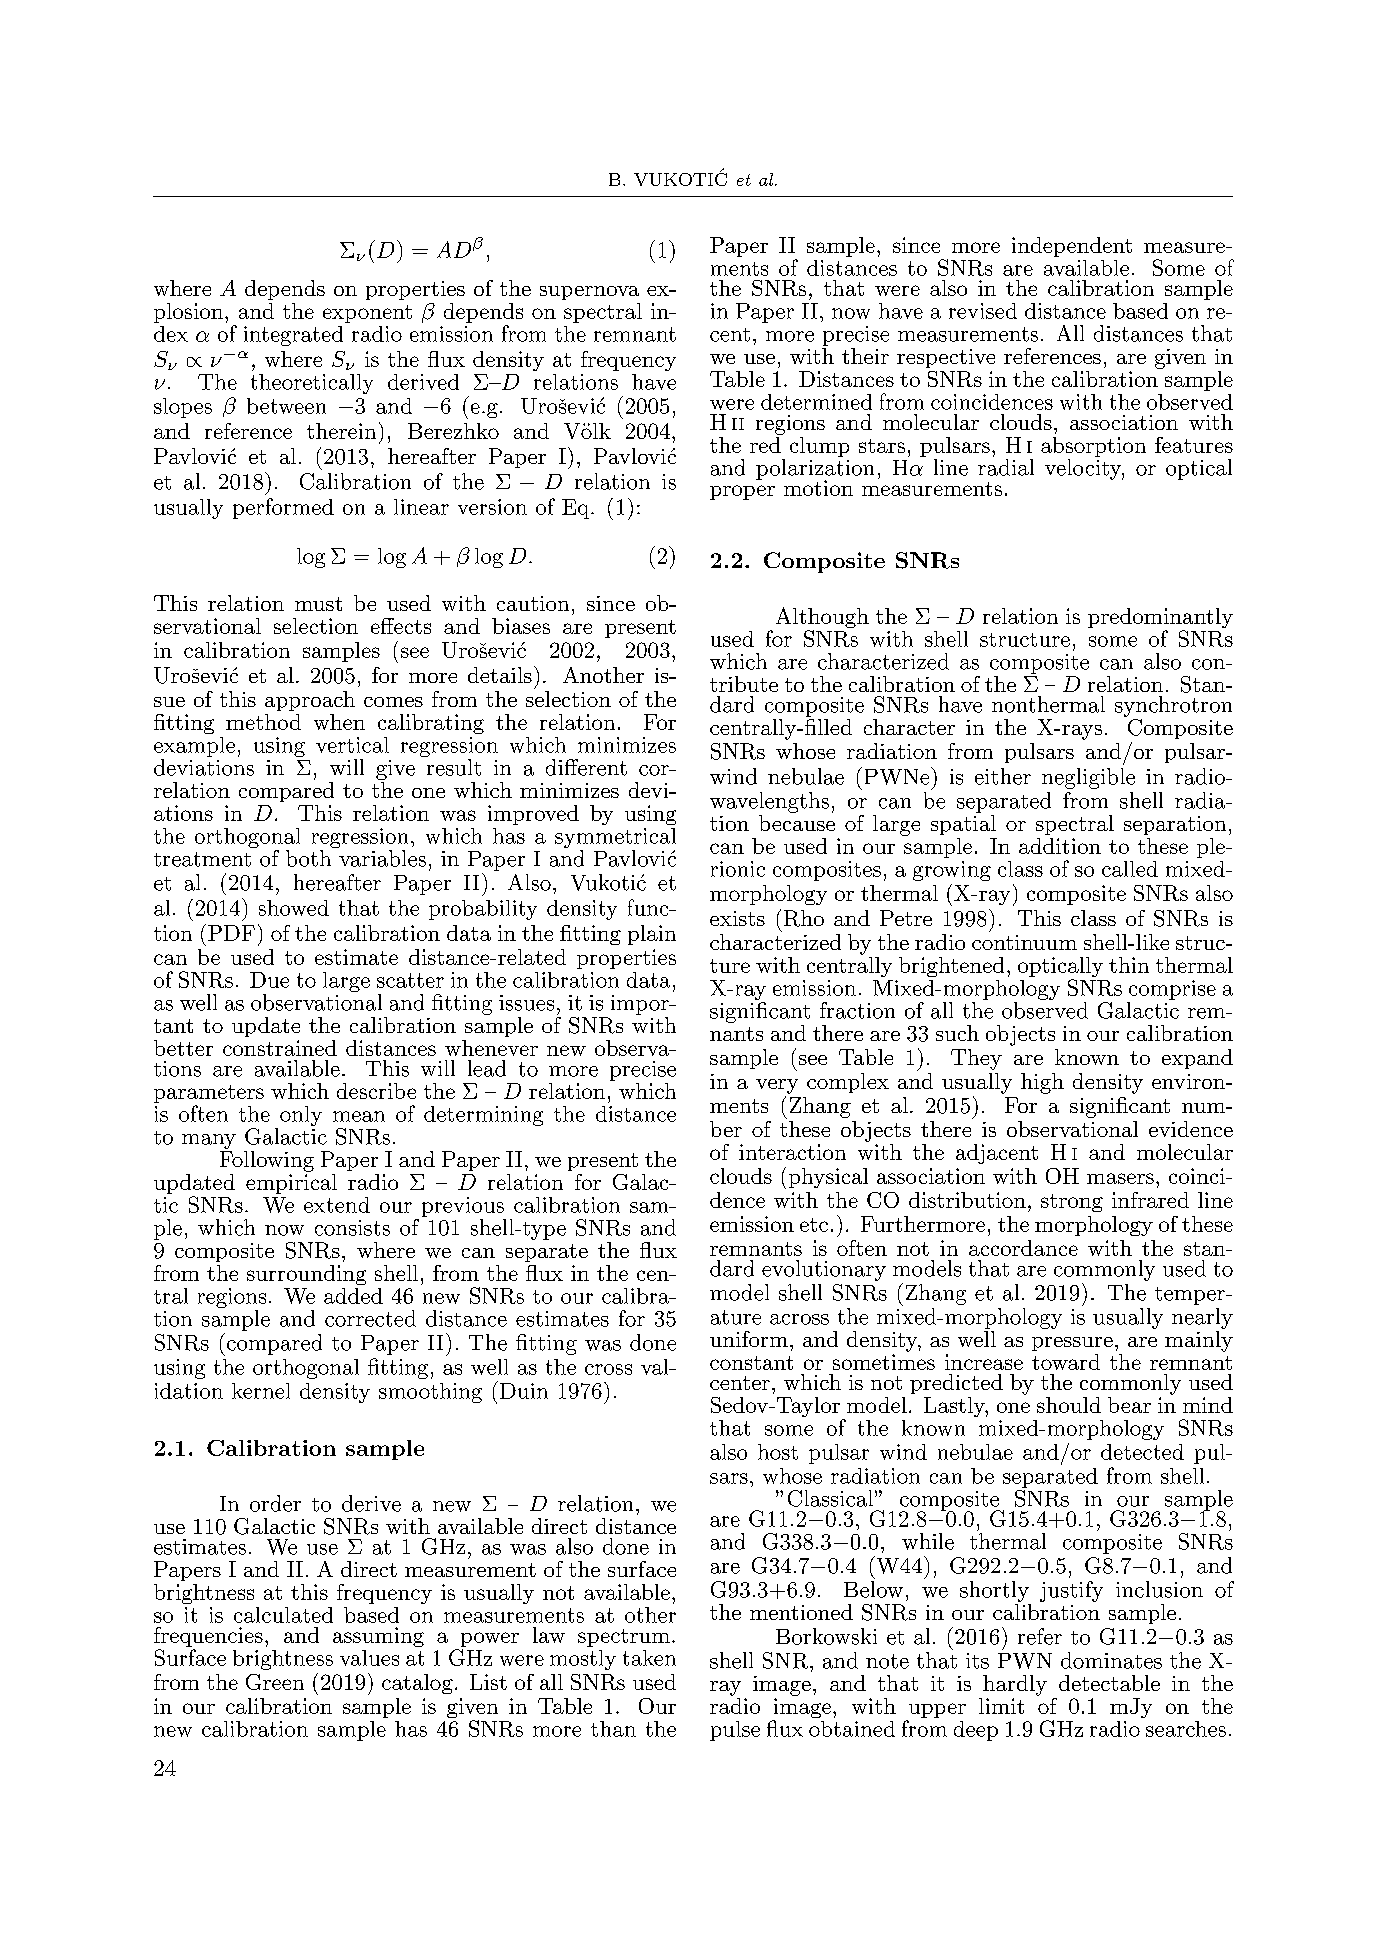  What do you see at coordinates (1072, 1344) in the screenshot?
I see `pressure` at bounding box center [1072, 1344].
